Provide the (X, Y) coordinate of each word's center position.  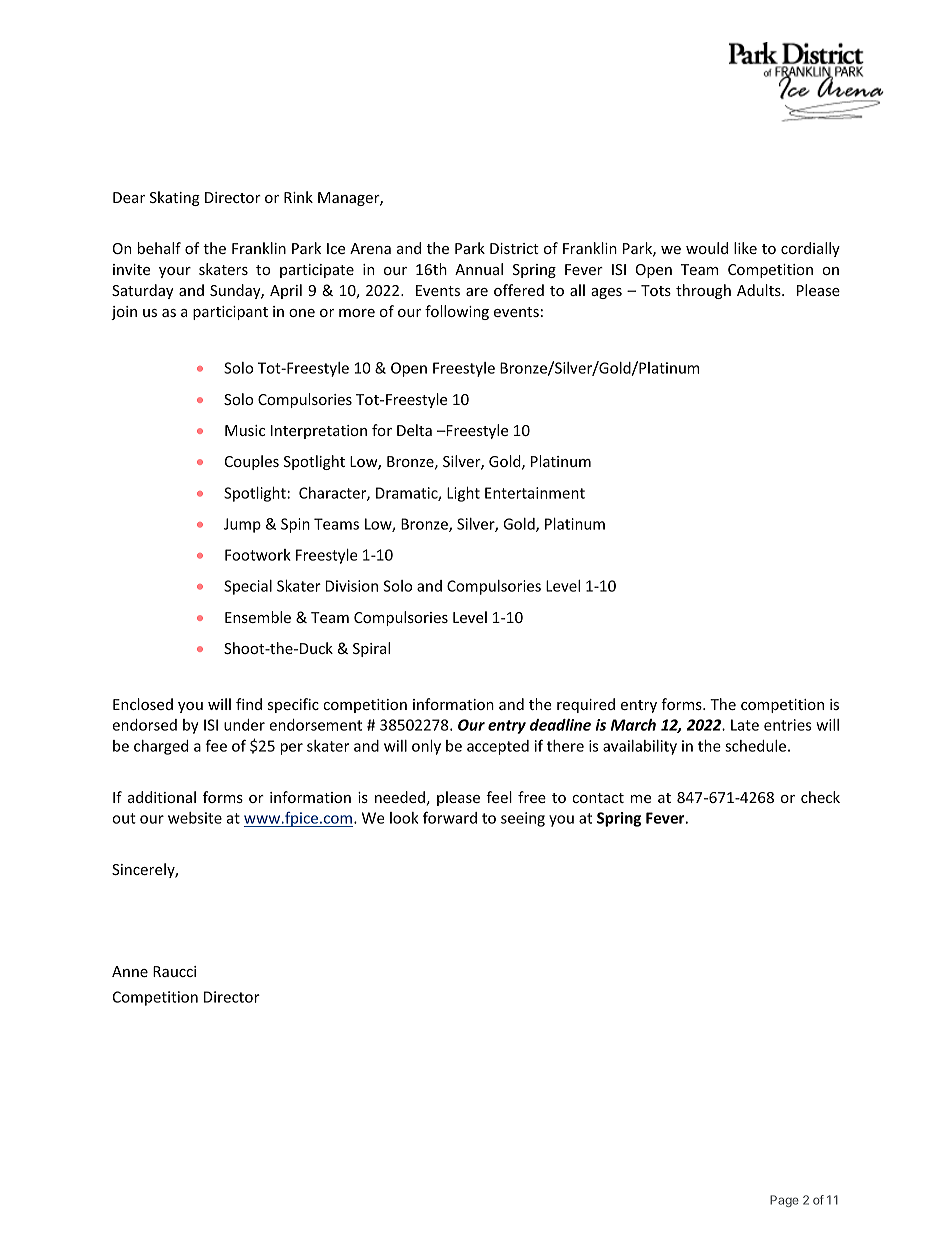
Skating (175, 198)
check (820, 797)
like (745, 248)
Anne (130, 971)
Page (784, 1201)
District (514, 248)
